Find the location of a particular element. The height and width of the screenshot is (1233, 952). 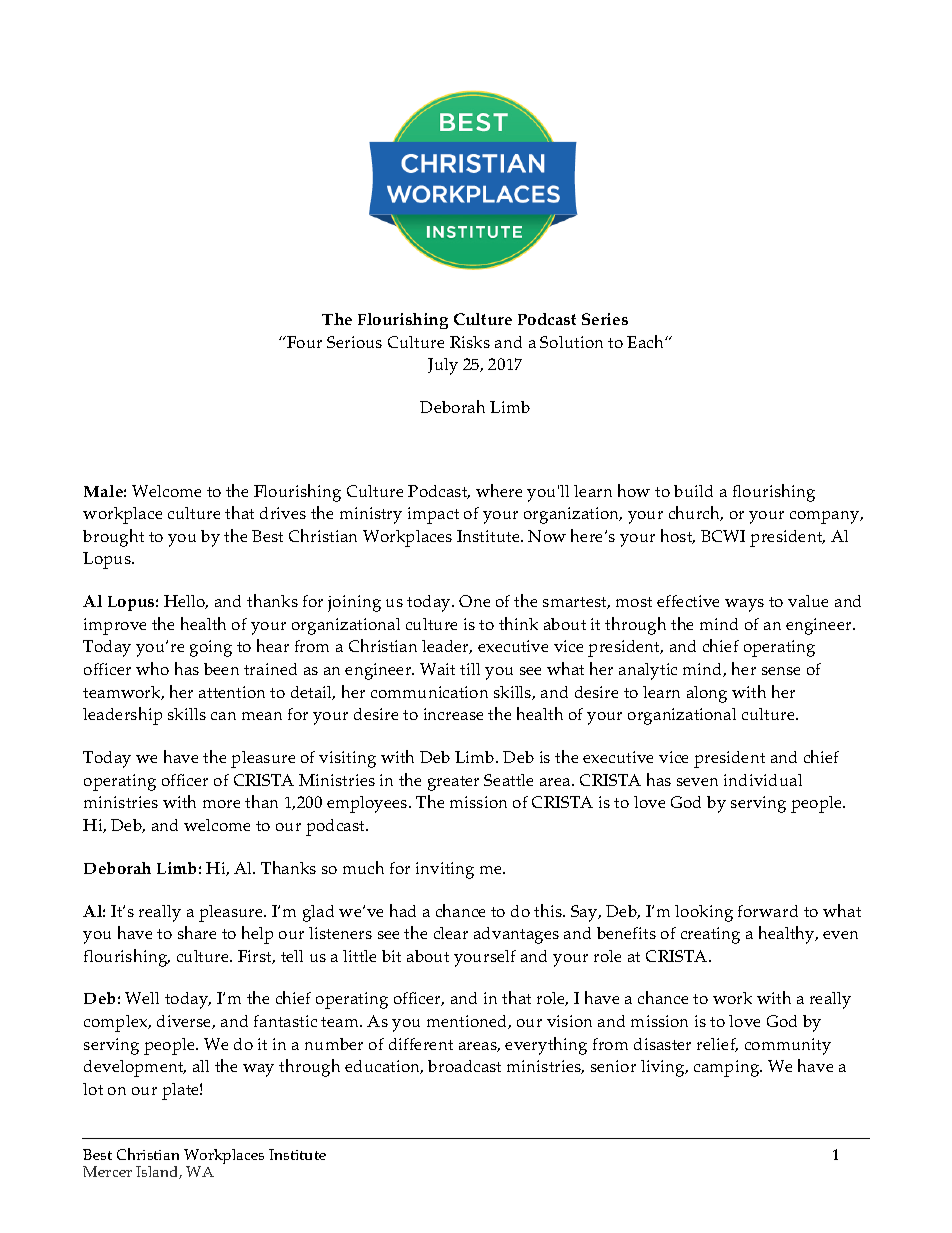

church is located at coordinates (696, 513).
